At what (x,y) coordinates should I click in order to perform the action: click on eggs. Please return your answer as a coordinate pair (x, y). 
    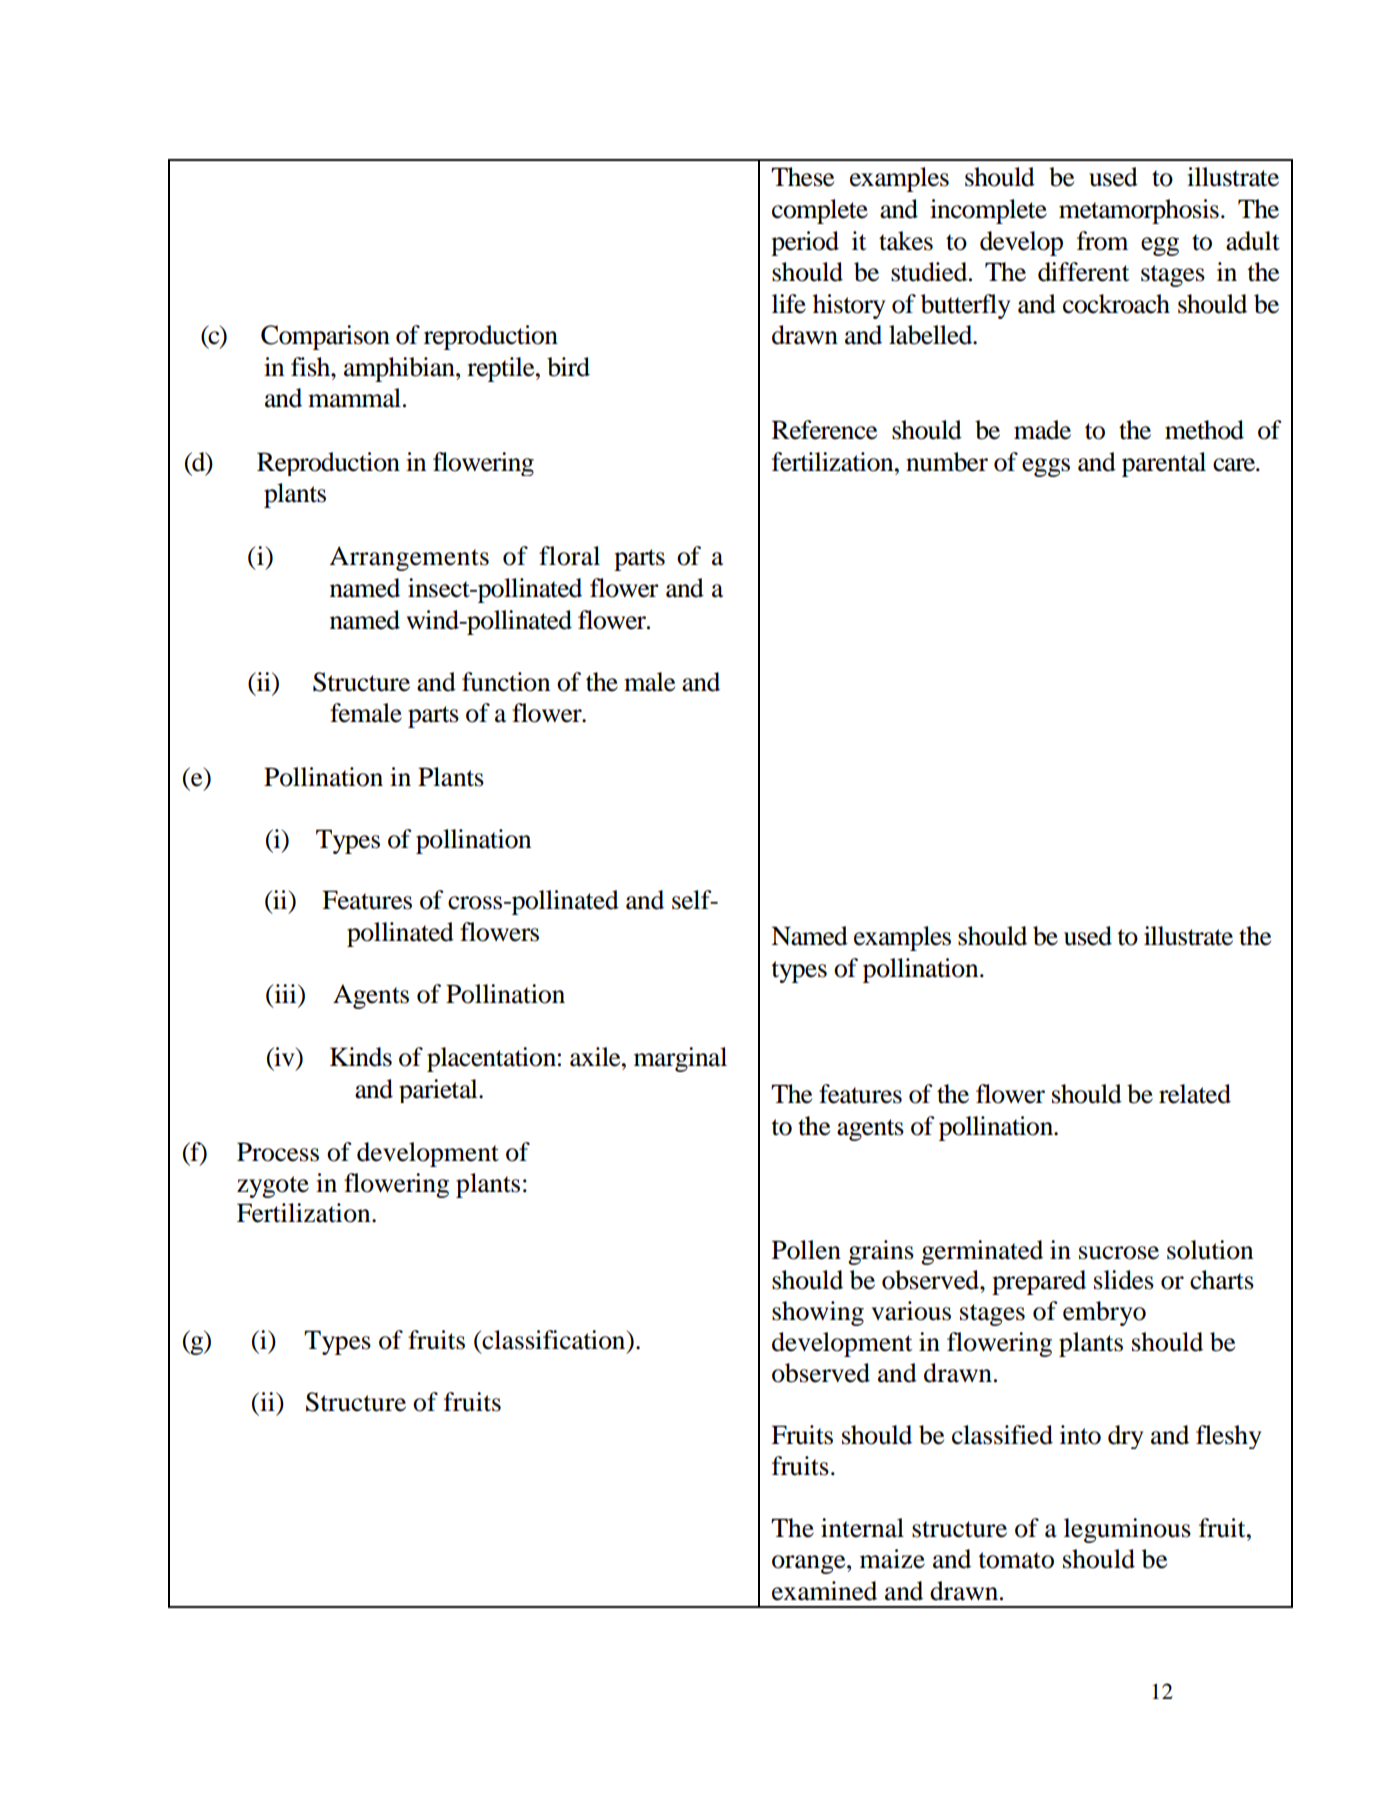
    Looking at the image, I should click on (1046, 467).
